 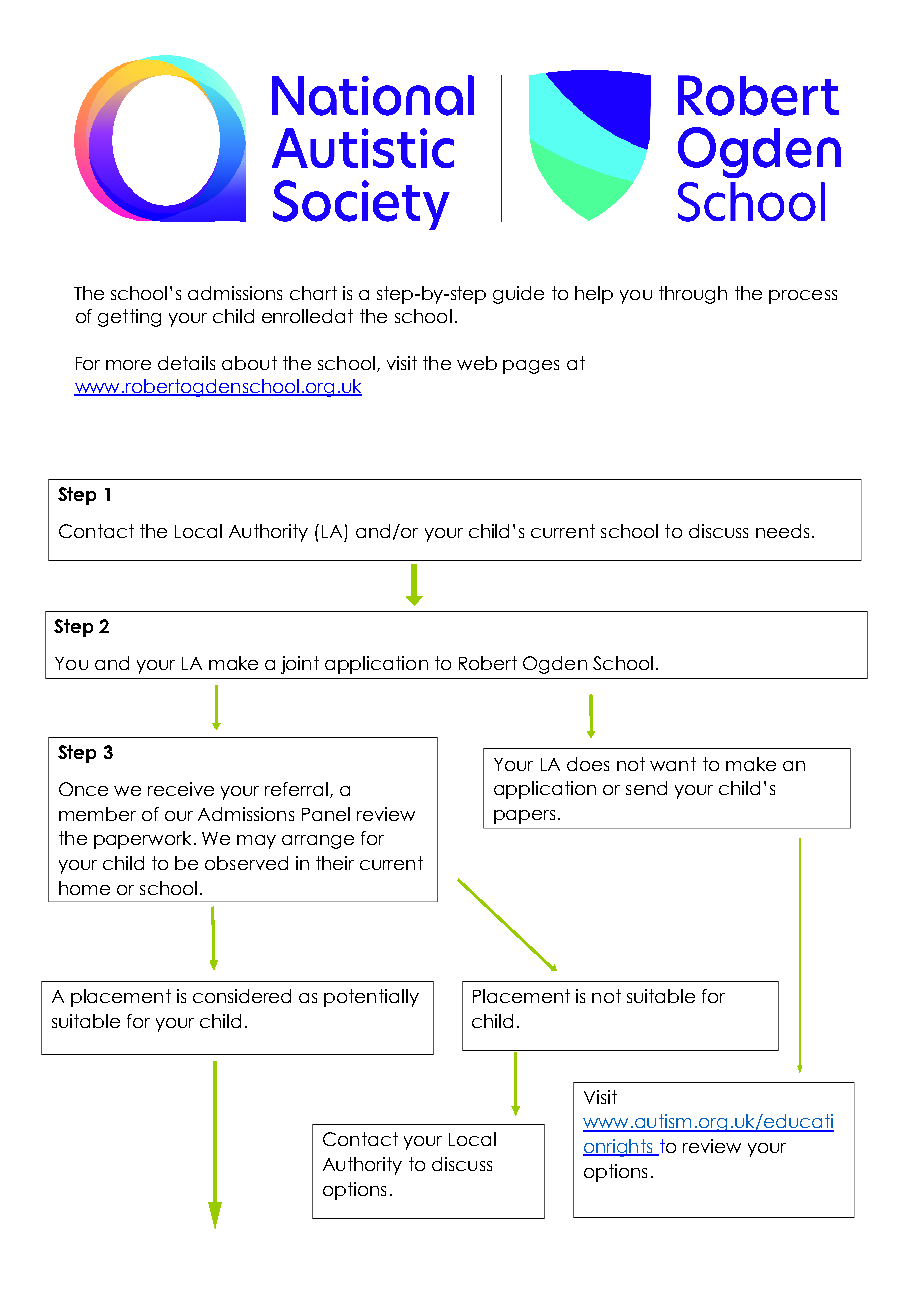 I want to click on through, so click(x=693, y=295).
